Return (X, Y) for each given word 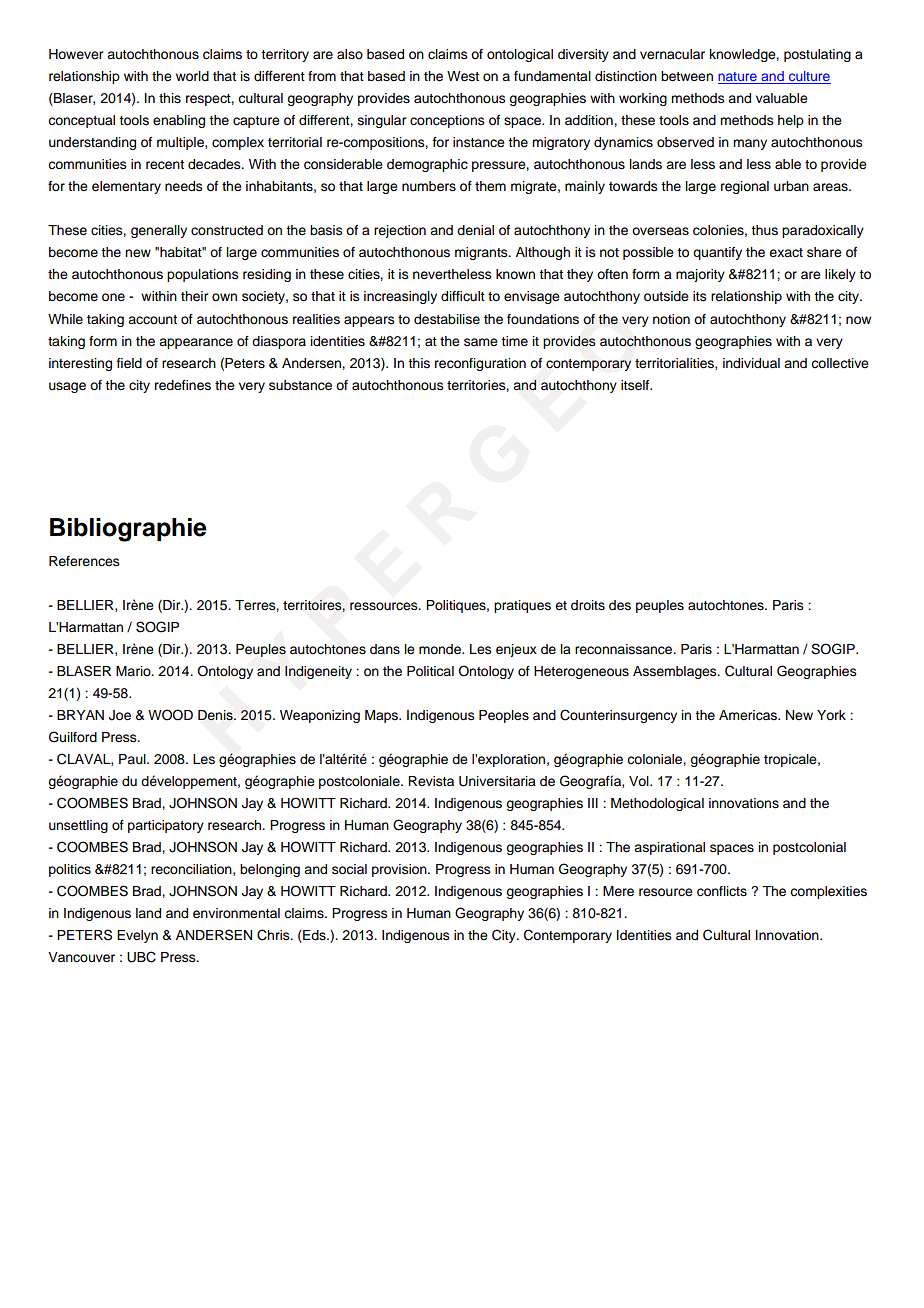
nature (738, 78)
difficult (463, 296)
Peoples (504, 716)
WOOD (170, 715)
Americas (749, 715)
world (192, 76)
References (84, 561)
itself (636, 385)
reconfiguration (480, 364)
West (463, 76)
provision (400, 870)
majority (700, 275)
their (194, 296)
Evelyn (137, 936)
